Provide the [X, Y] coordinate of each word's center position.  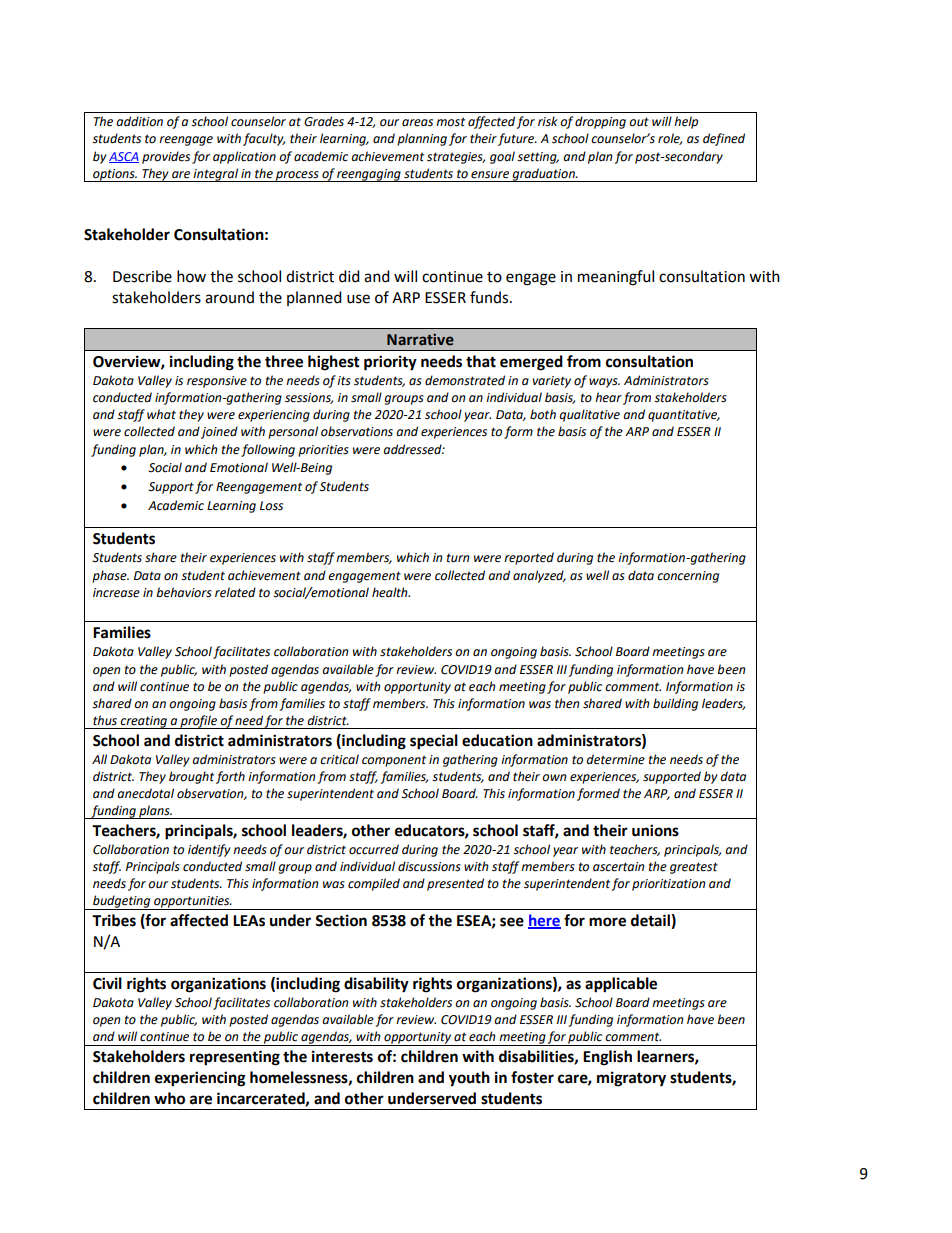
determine [615, 759]
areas [417, 123]
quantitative [684, 416]
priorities [323, 451]
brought [191, 777]
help [686, 122]
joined [219, 432]
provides [166, 157]
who [169, 1098]
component [394, 761]
